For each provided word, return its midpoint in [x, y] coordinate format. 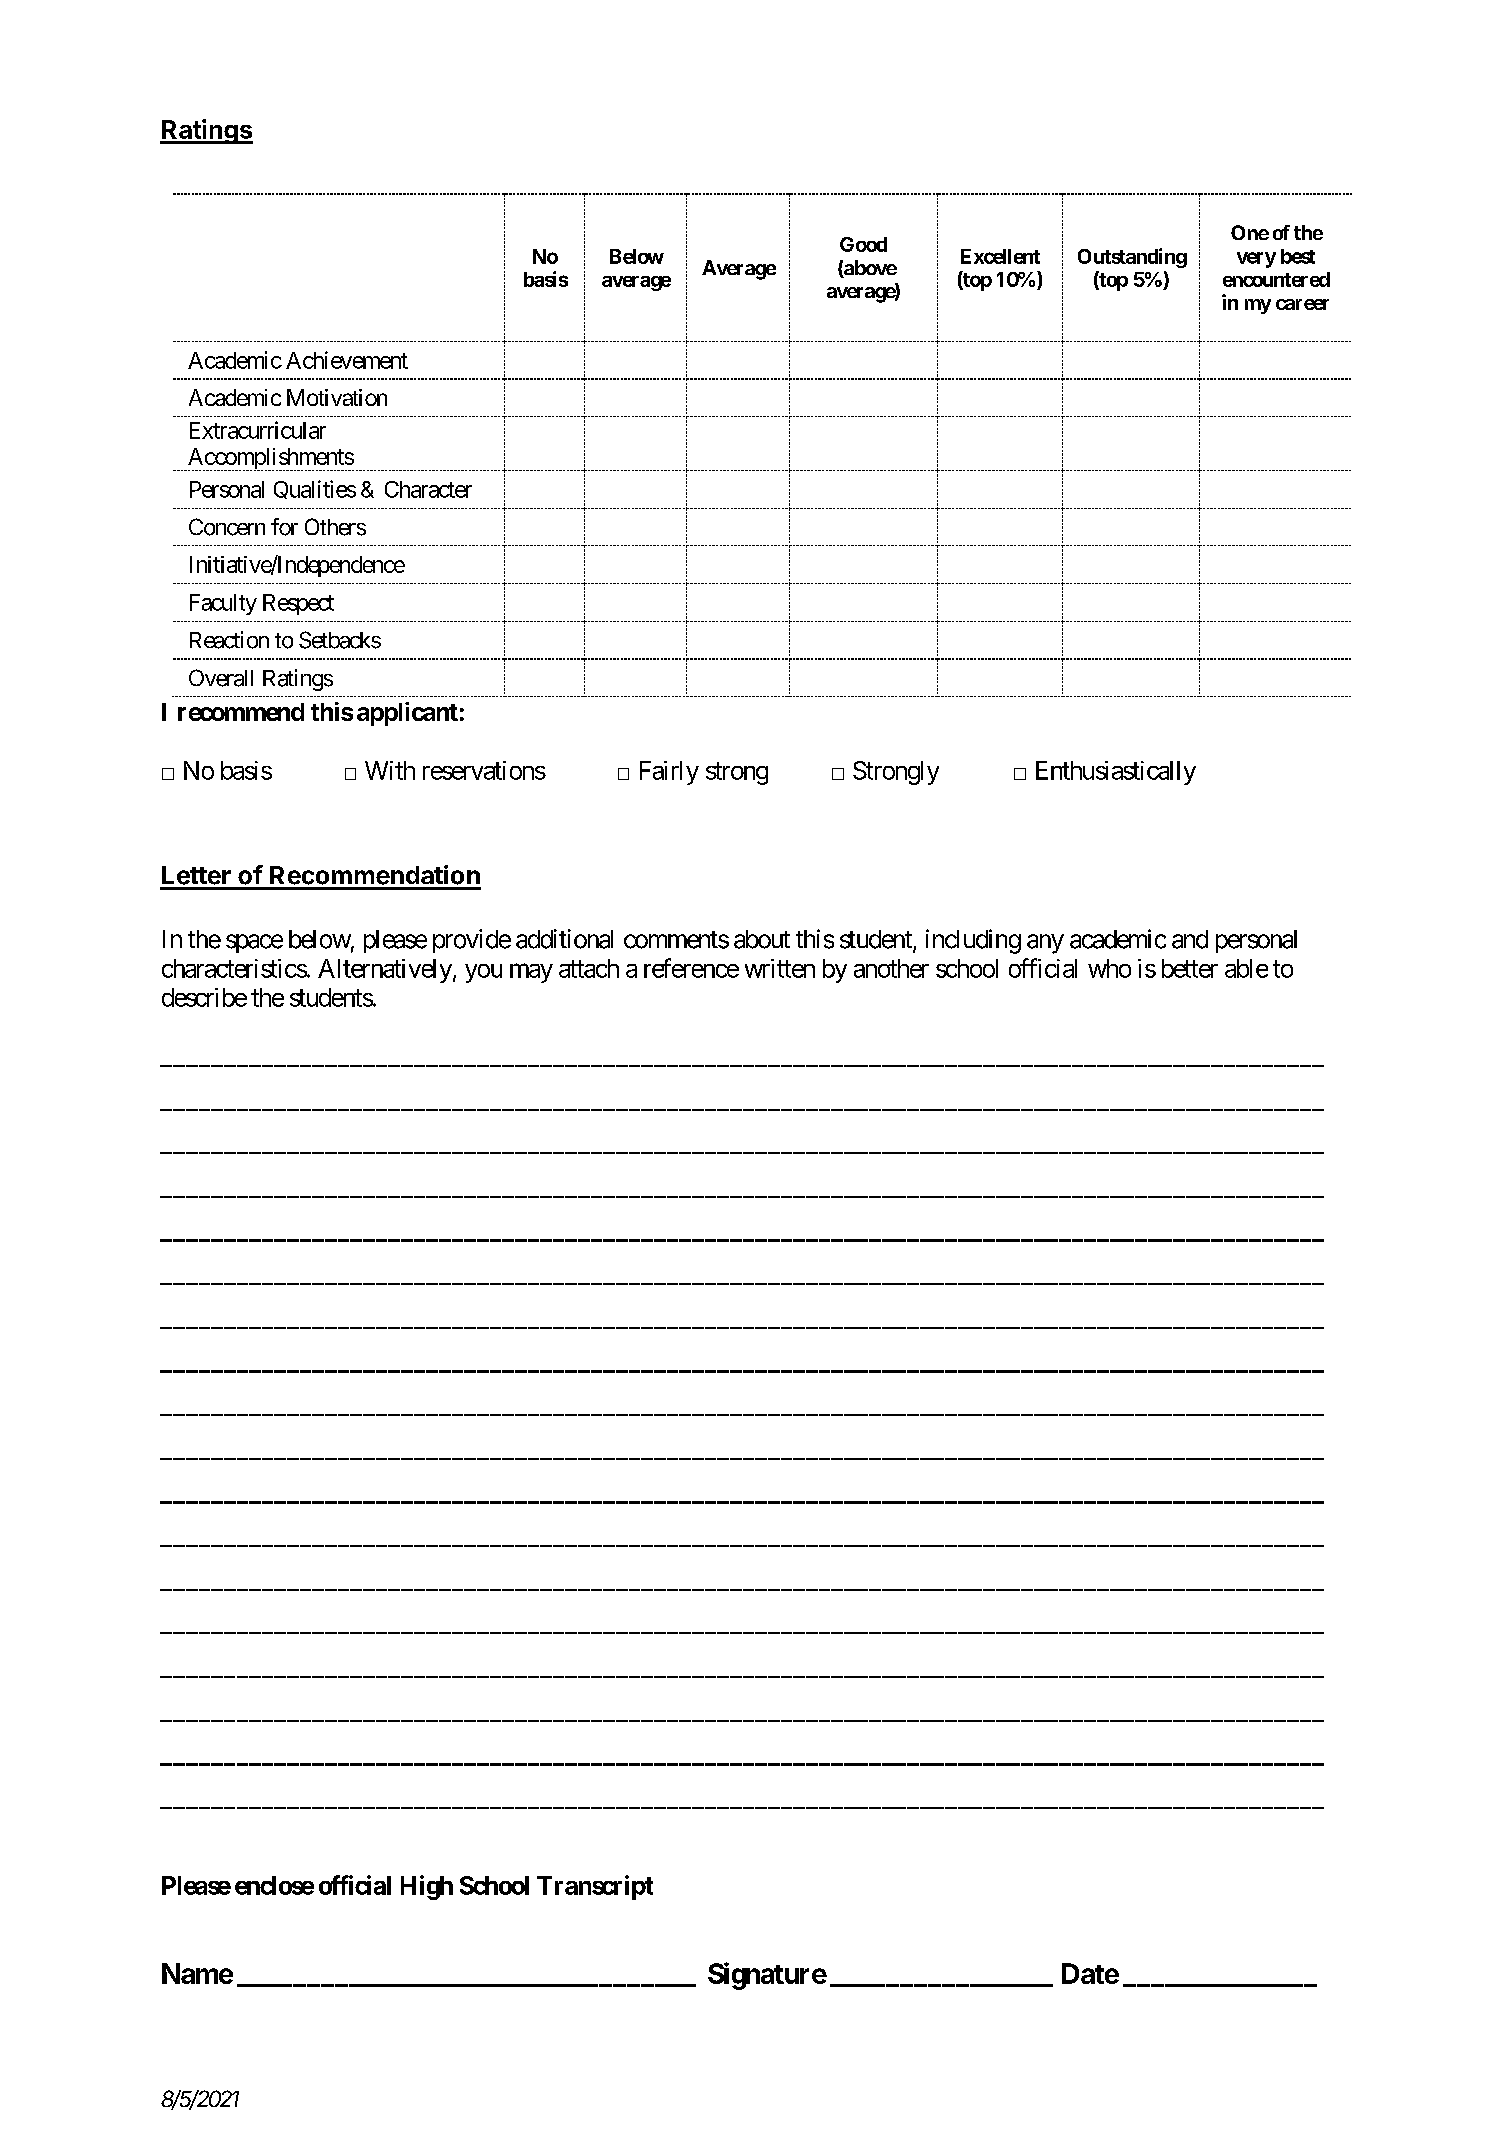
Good [863, 244]
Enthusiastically [1116, 773]
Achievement [347, 360]
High [427, 1887]
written [780, 968]
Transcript [595, 1887]
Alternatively [385, 971]
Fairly [669, 773]
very [1256, 260]
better [1190, 968]
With [390, 770]
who [1109, 968]
